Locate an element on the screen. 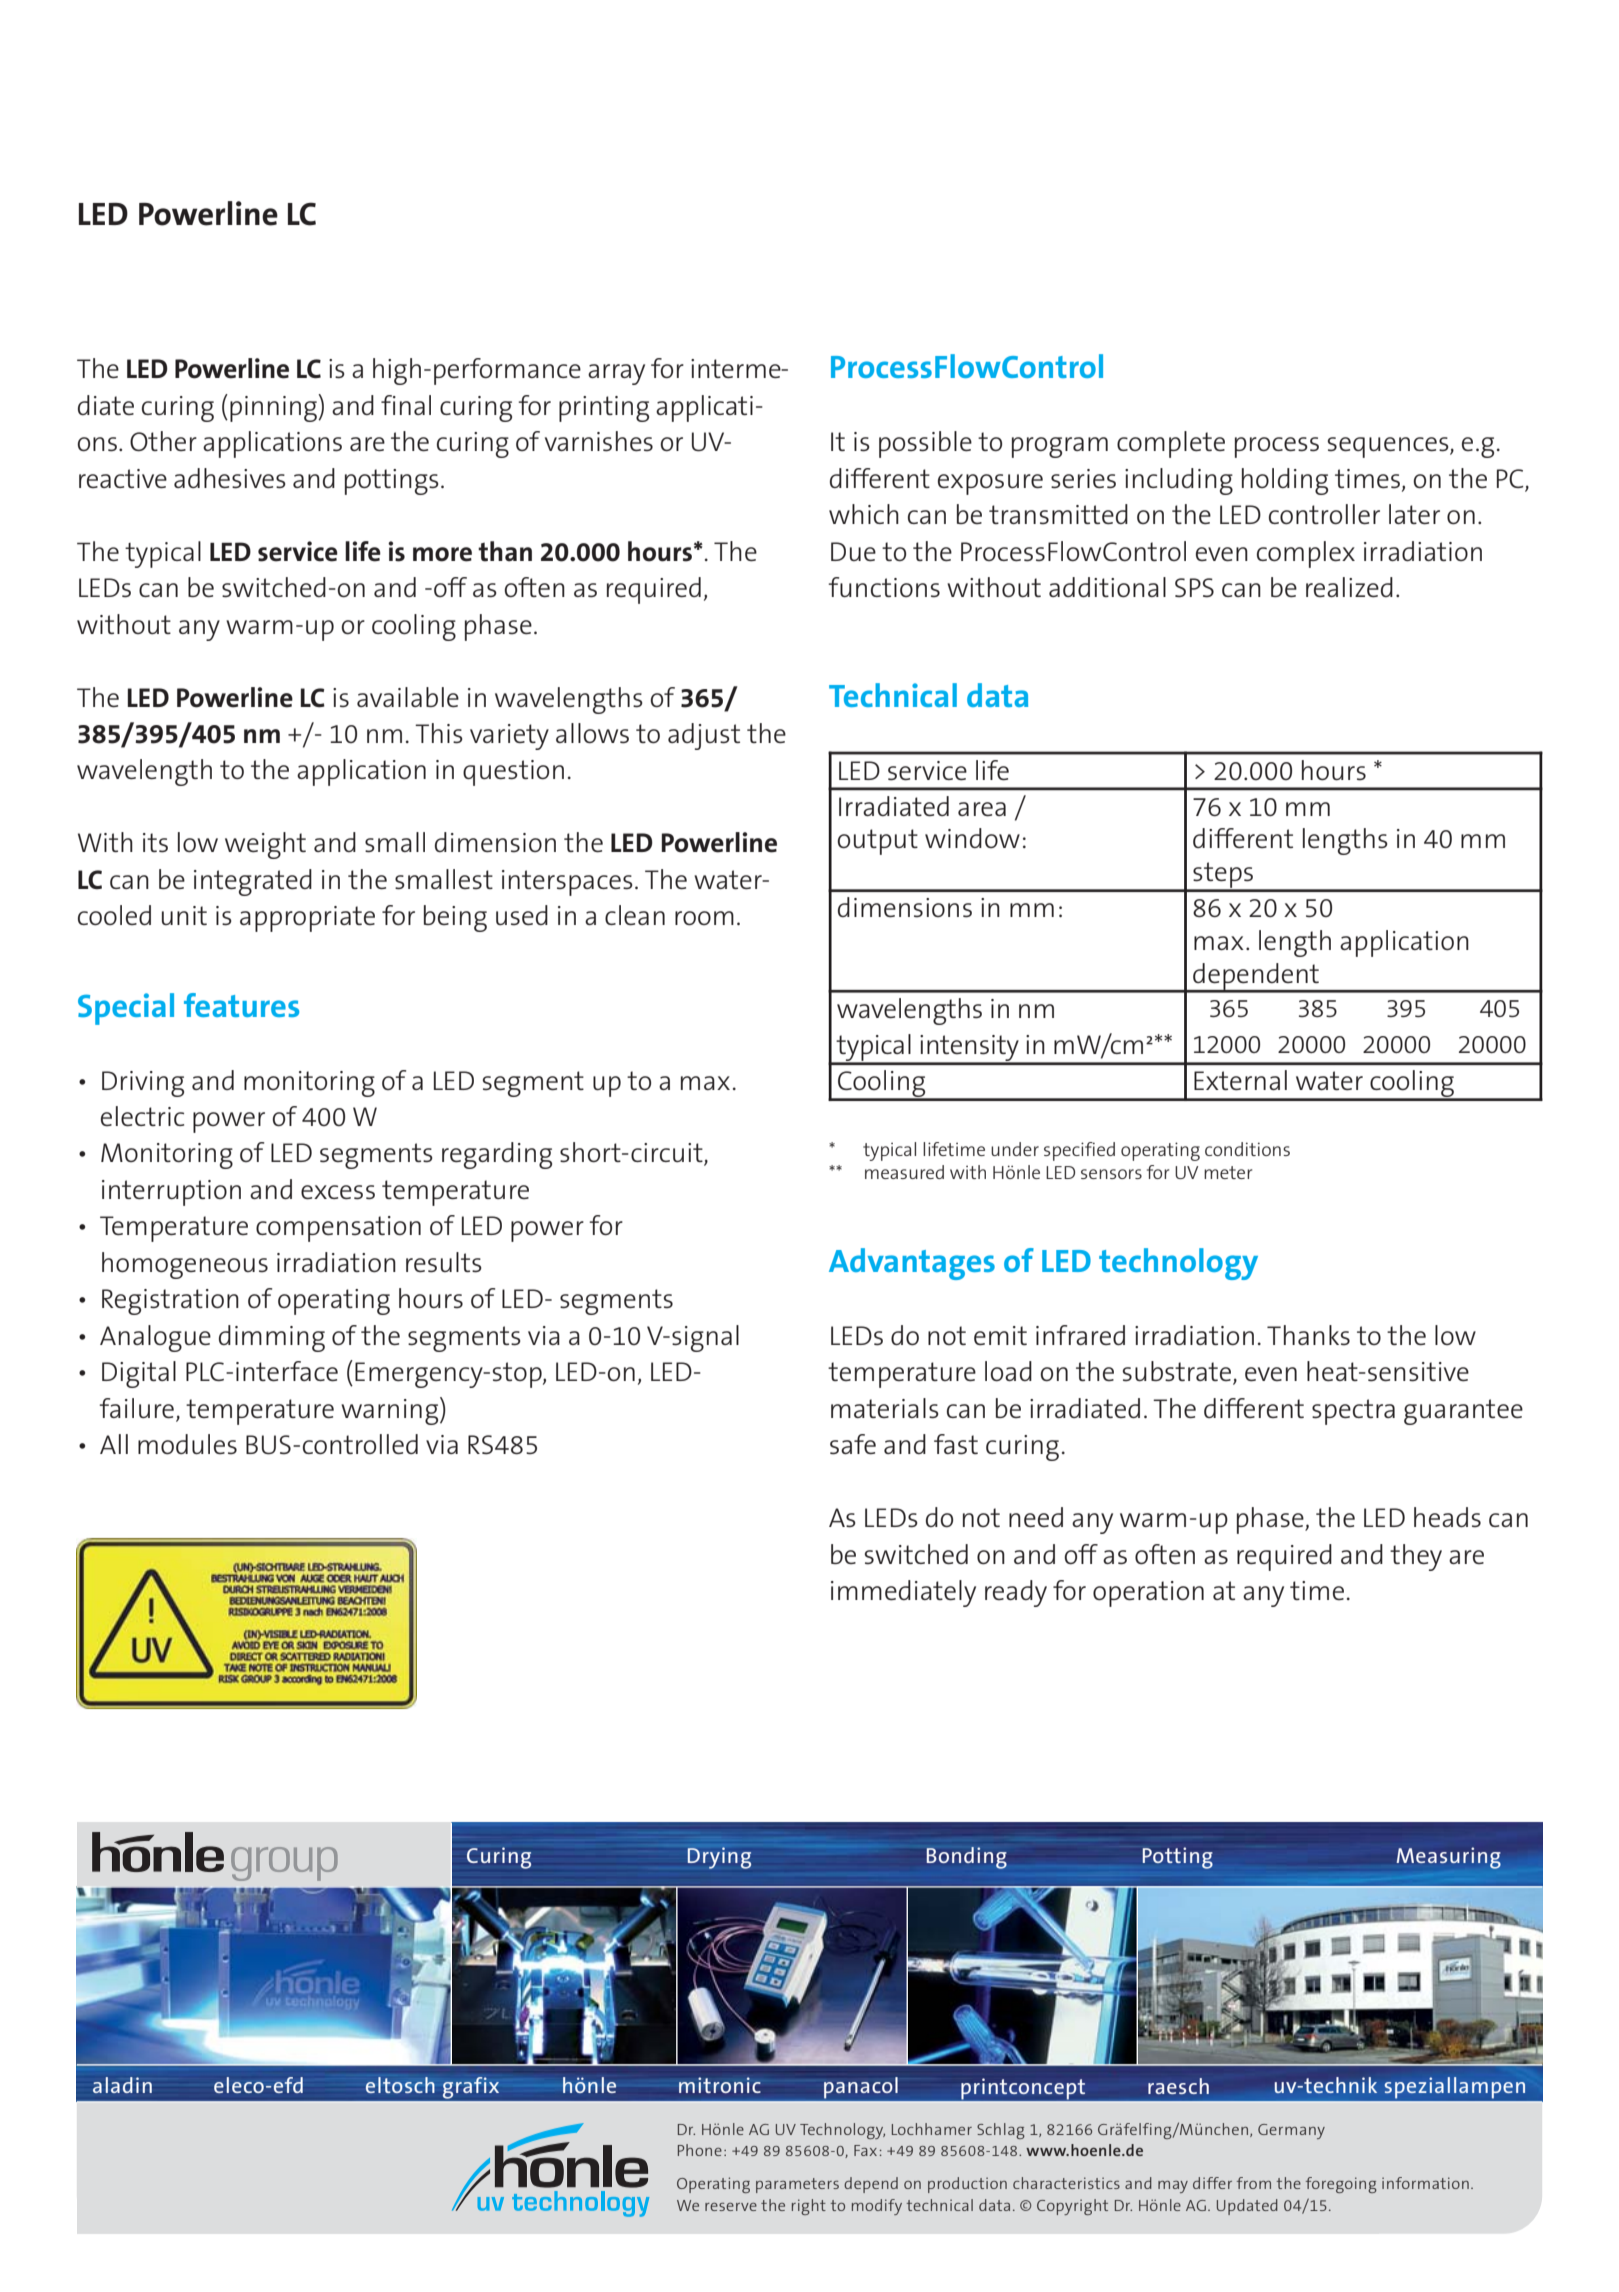 The height and width of the screenshot is (2292, 1619). possible is located at coordinates (925, 444).
